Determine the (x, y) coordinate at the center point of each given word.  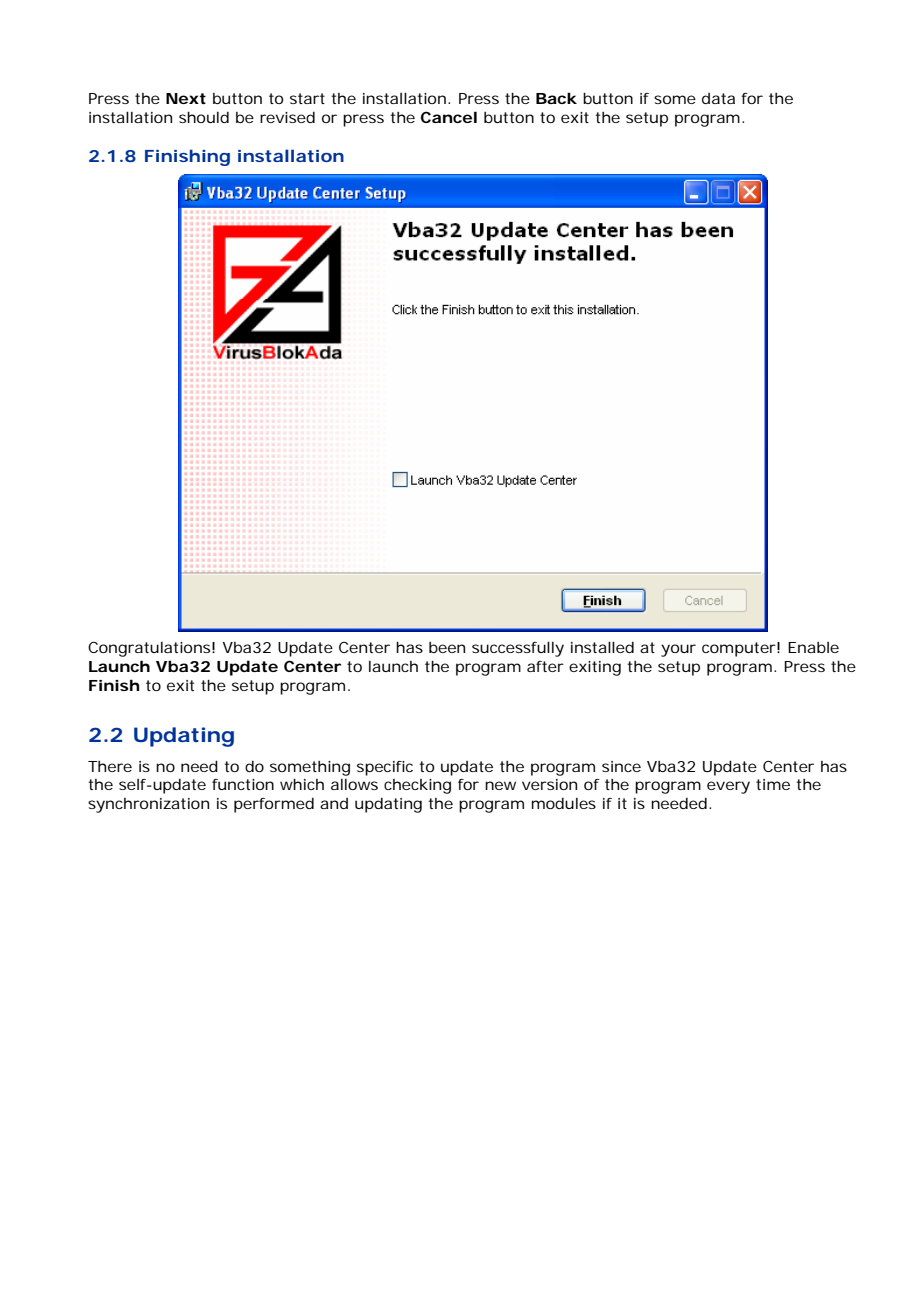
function (243, 784)
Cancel (449, 117)
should (204, 117)
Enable (813, 647)
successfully (518, 649)
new (500, 785)
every (728, 787)
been (447, 647)
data (718, 98)
